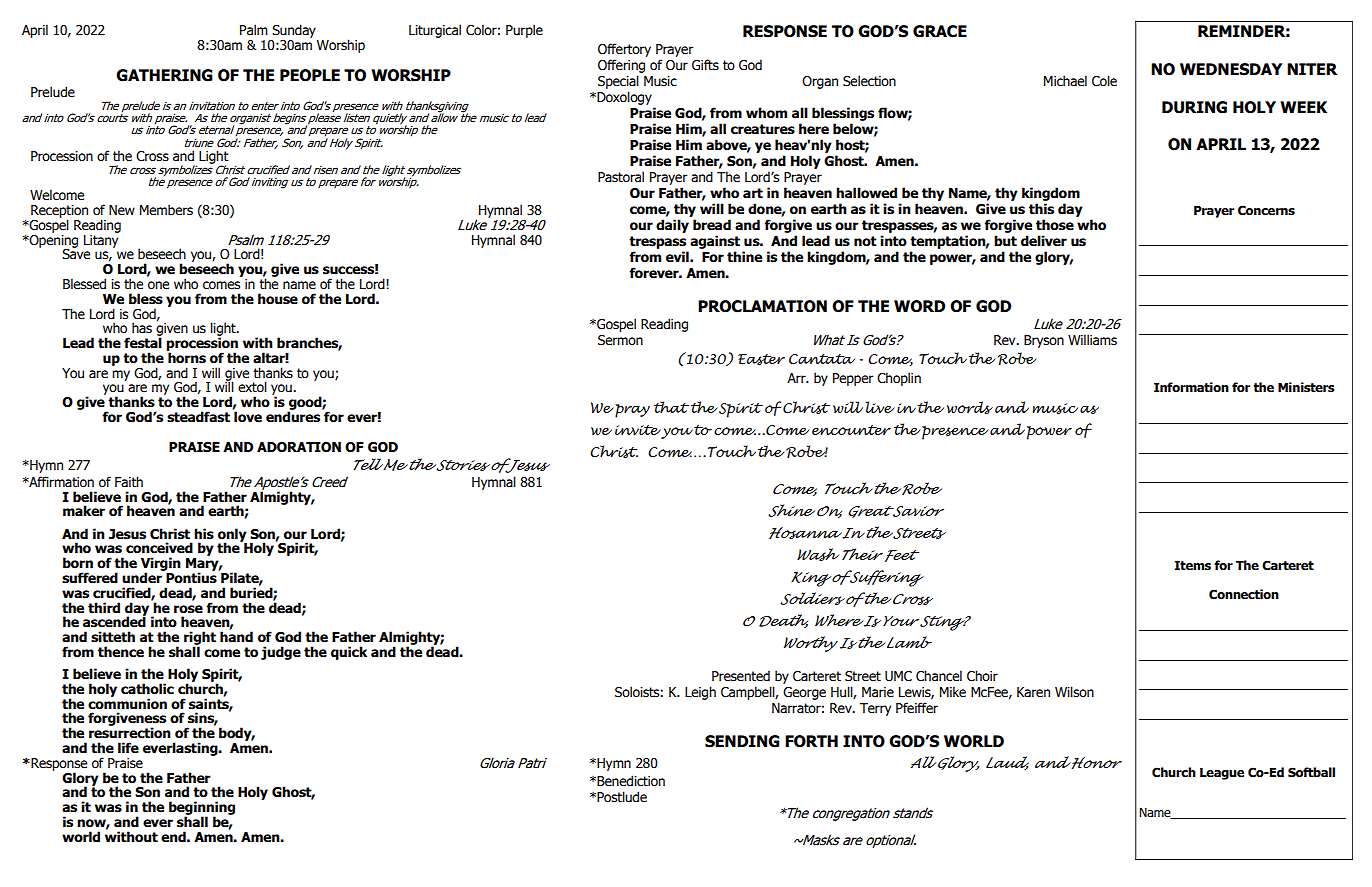 The width and height of the page is (1372, 887). Describe the element at coordinates (1191, 387) in the page. I see `Information` at that location.
